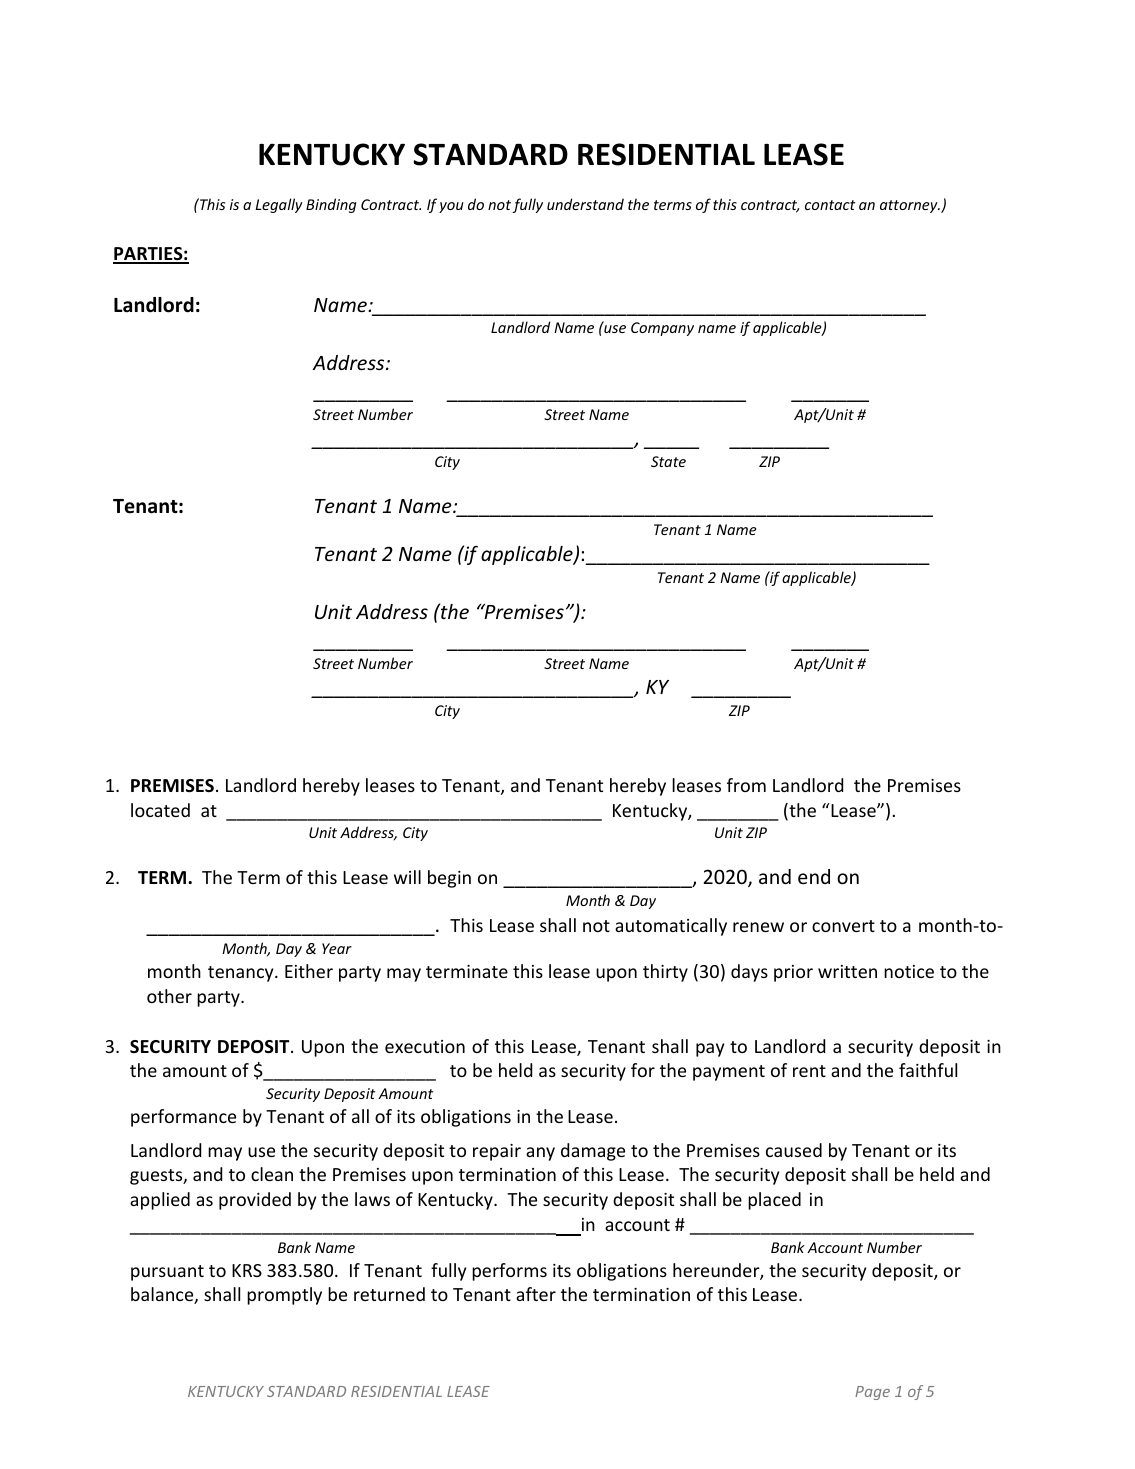 This screenshot has width=1135, height=1469. I want to click on located, so click(160, 810).
